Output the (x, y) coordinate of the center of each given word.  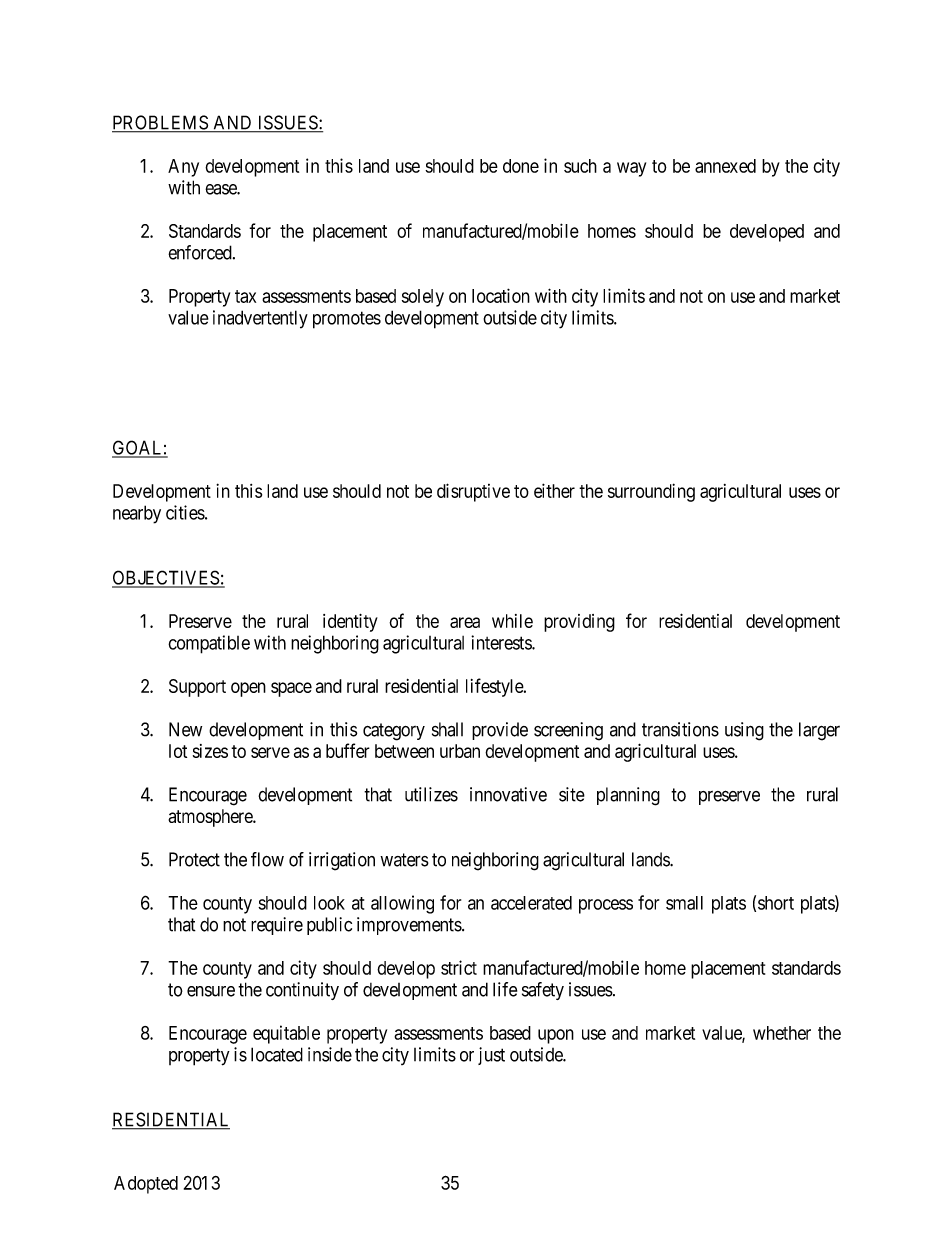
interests (502, 642)
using (744, 731)
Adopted (146, 1185)
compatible (209, 644)
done (521, 166)
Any (183, 168)
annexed (725, 166)
